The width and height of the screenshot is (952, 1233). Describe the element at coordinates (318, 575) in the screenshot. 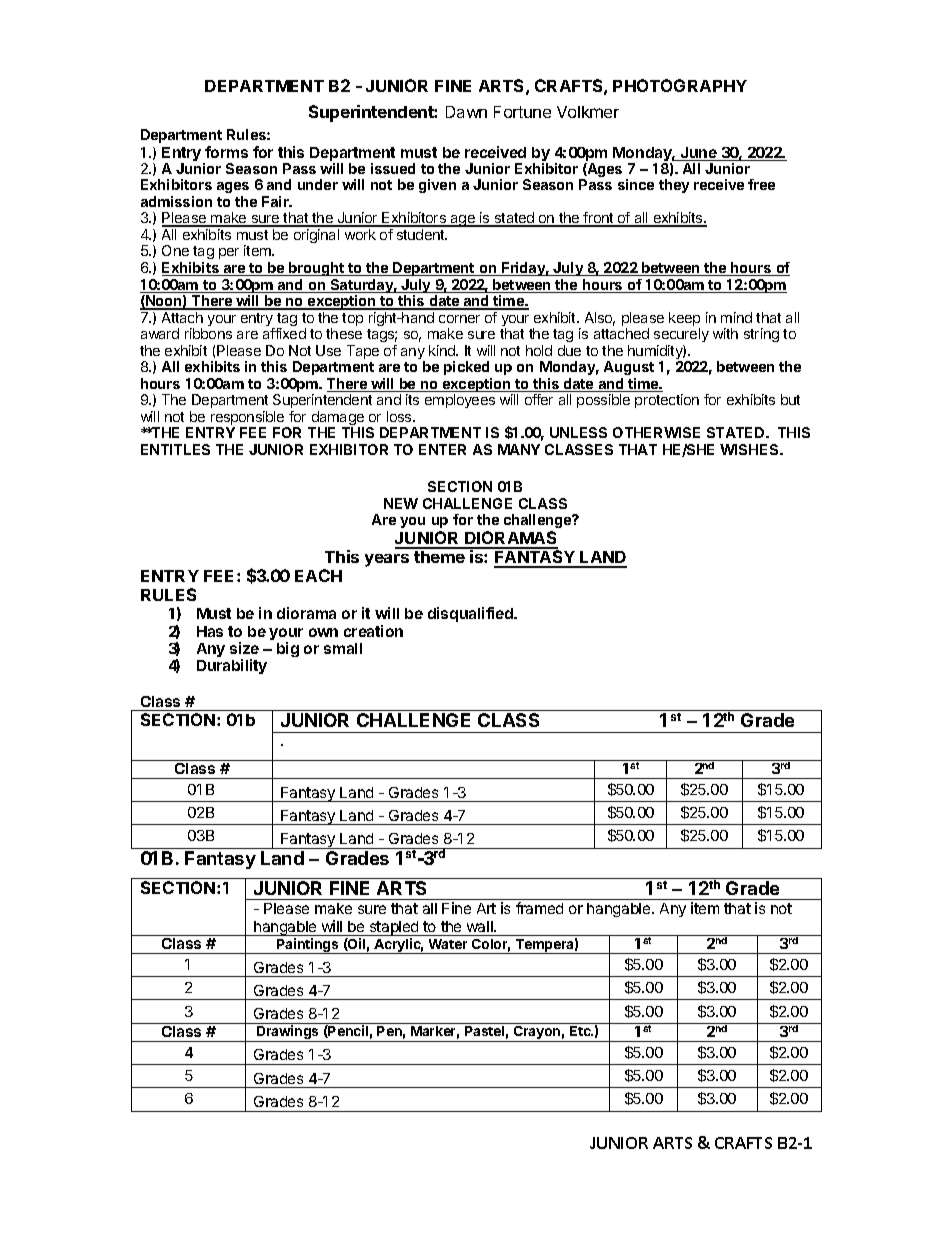

I see `EACH` at that location.
